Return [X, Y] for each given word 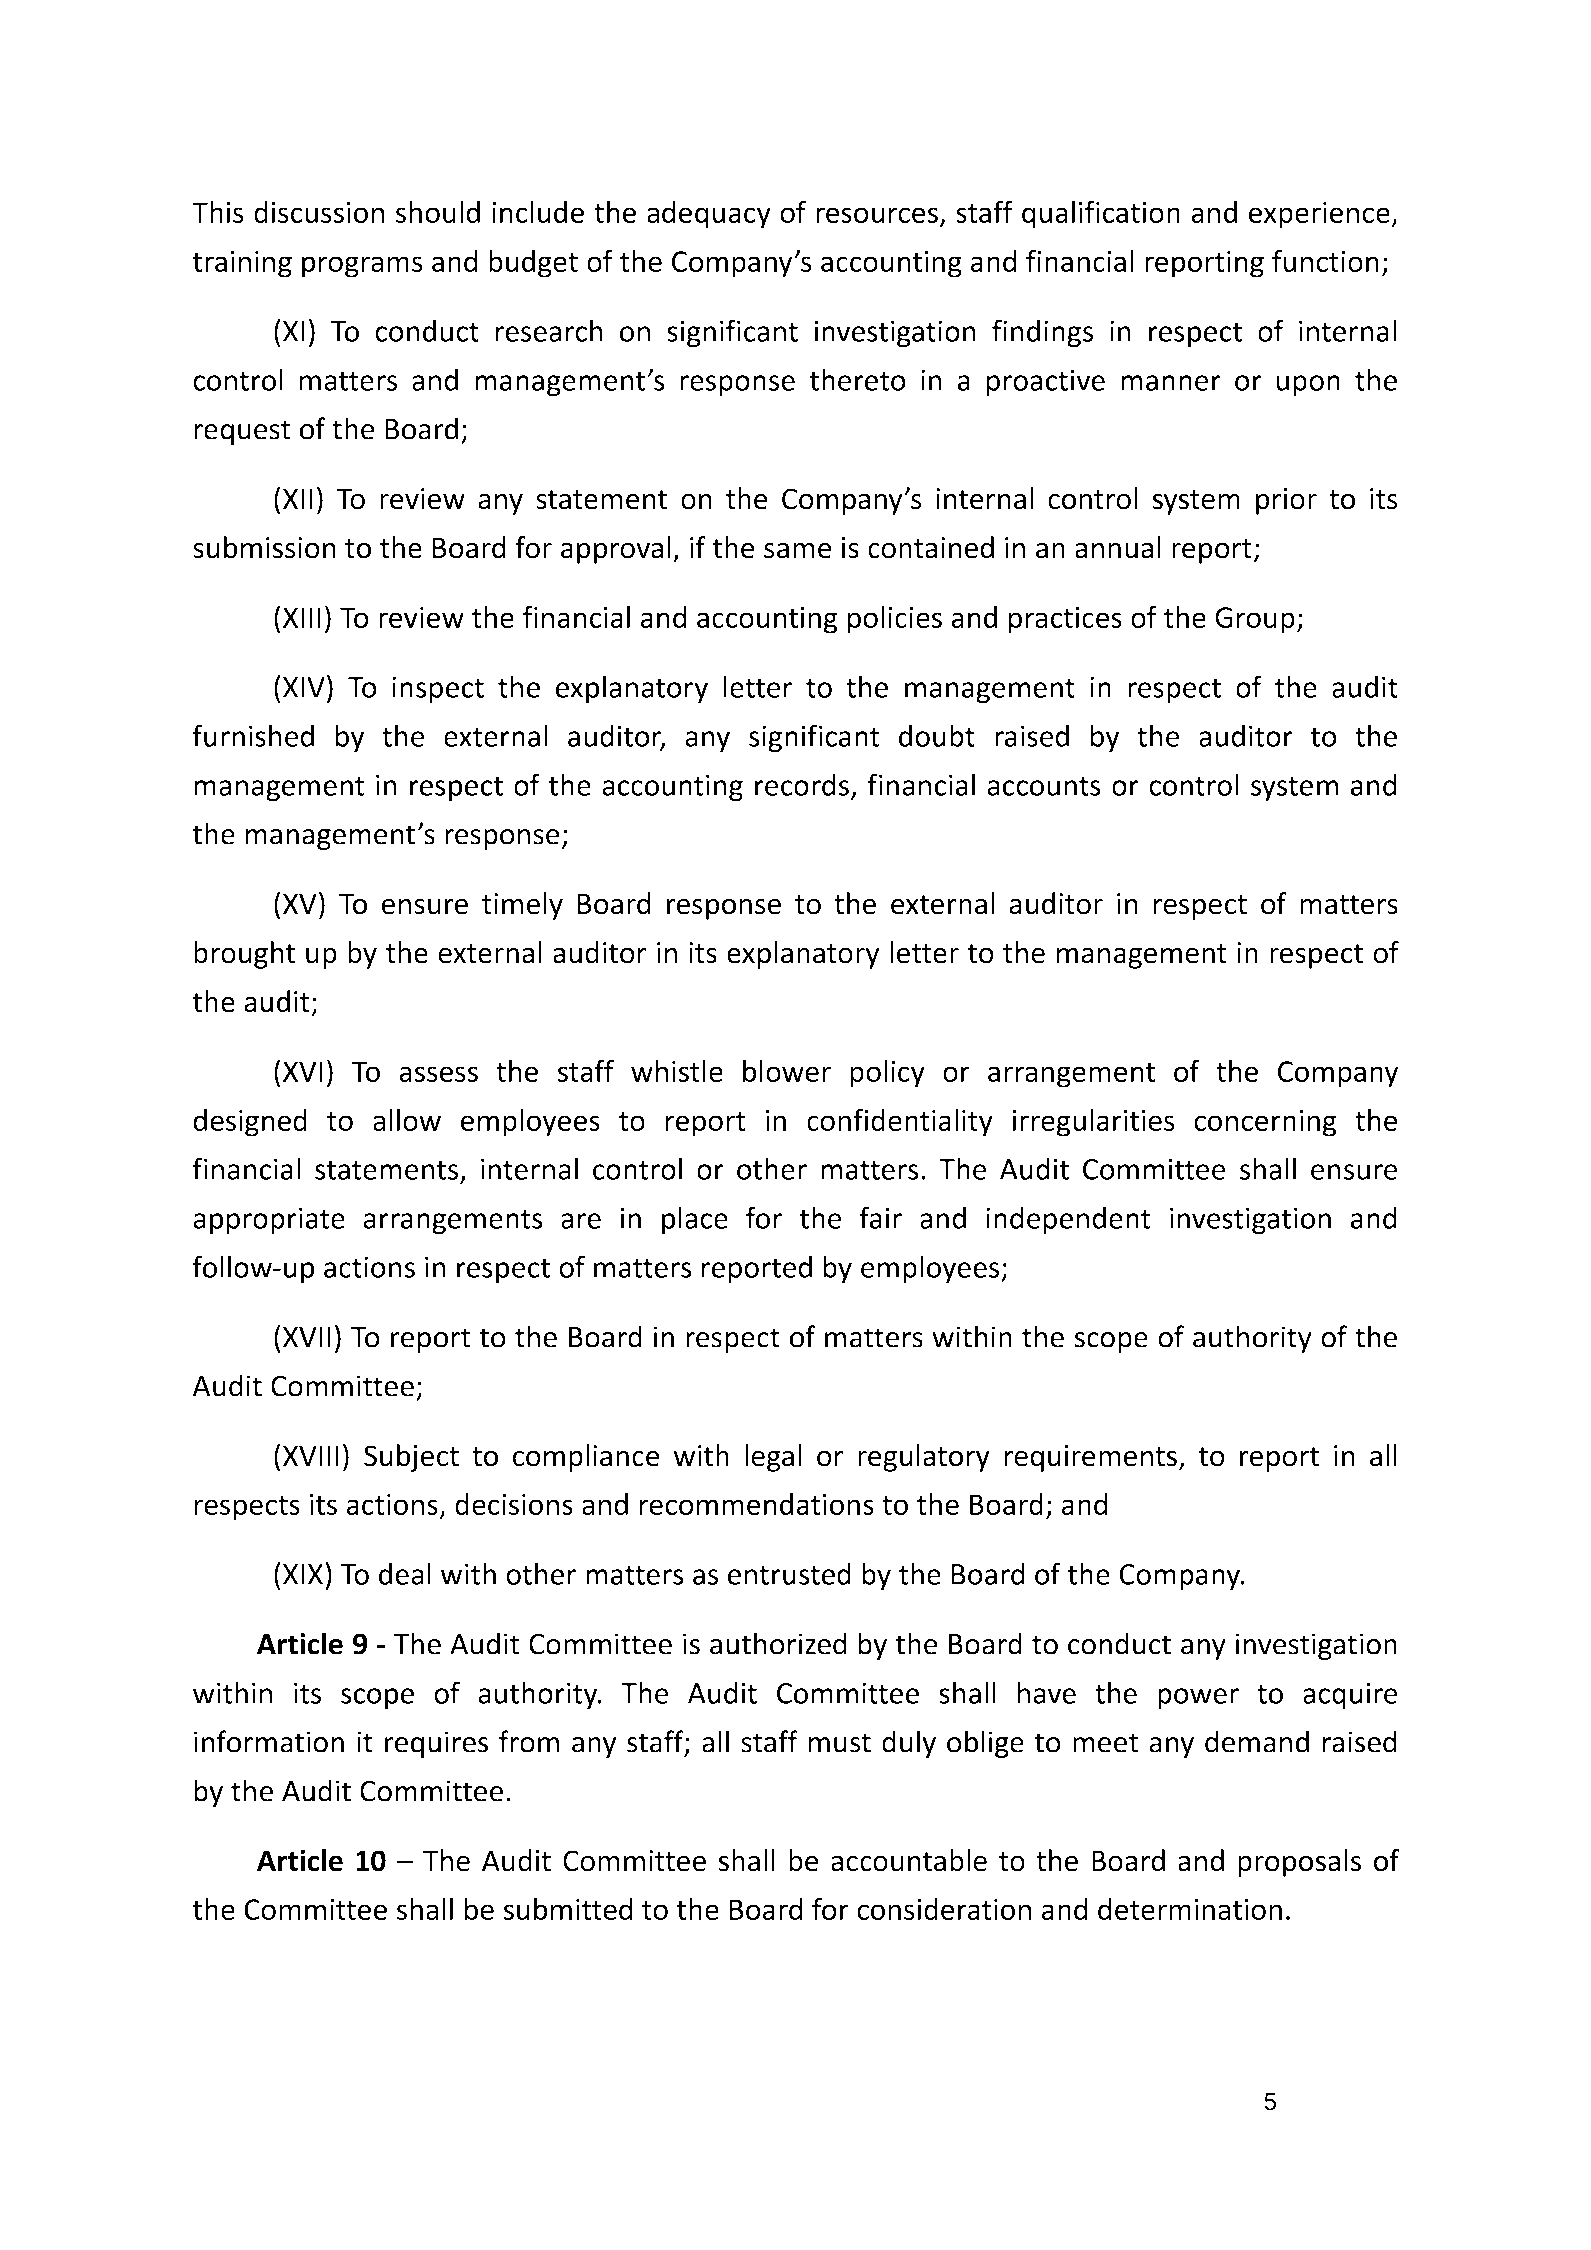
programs [362, 267]
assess [438, 1074]
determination [1190, 1909]
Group [1255, 620]
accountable [909, 1860]
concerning [1265, 1123]
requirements [1091, 1458]
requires [436, 1744]
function [1325, 260]
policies [895, 620]
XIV [304, 687]
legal [773, 1458]
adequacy [709, 215]
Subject [411, 1458]
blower [787, 1071]
